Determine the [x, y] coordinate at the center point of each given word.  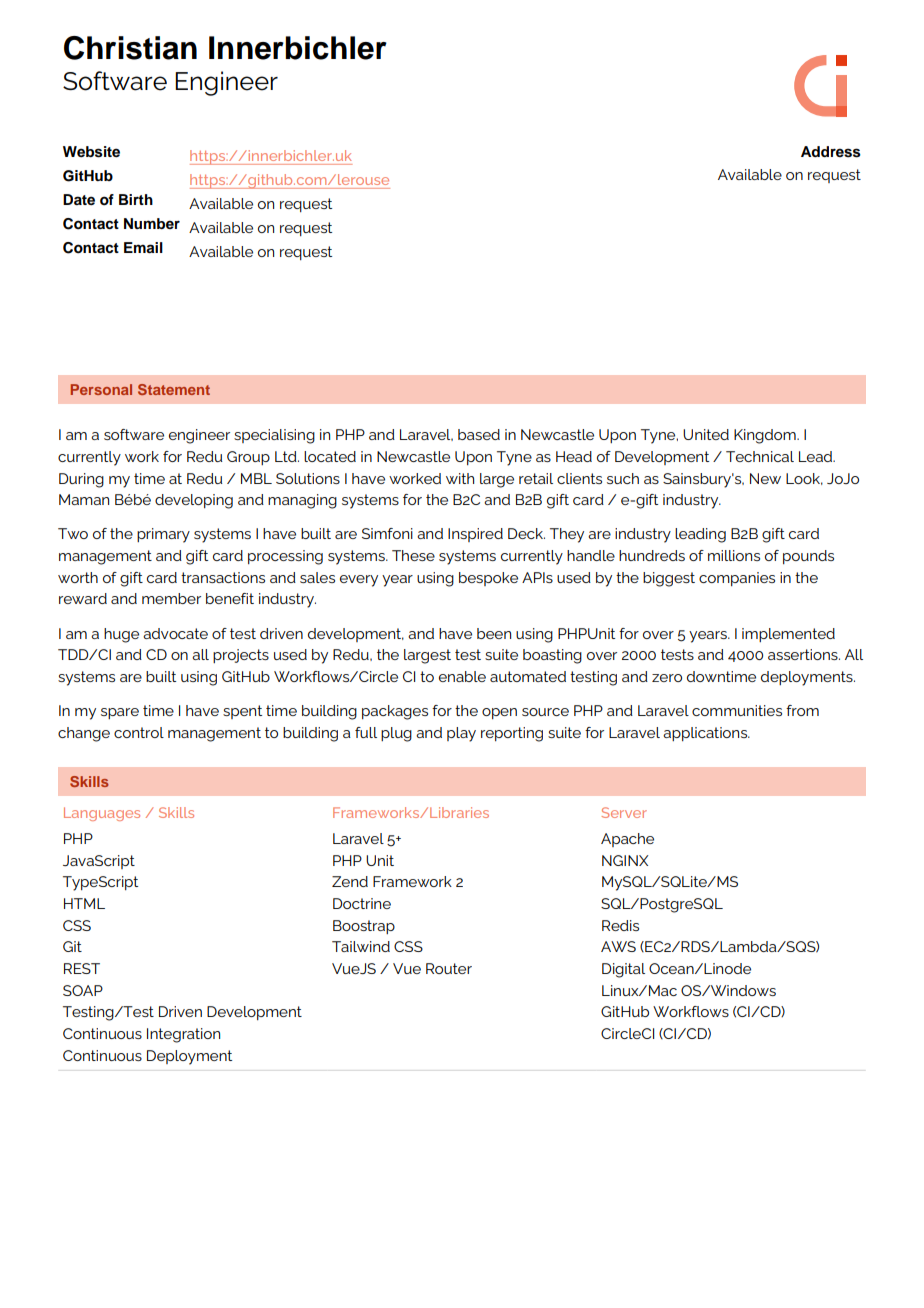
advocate [175, 633]
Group [248, 458]
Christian [130, 48]
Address [831, 152]
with [460, 478]
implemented [788, 635]
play [461, 734]
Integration [183, 1035]
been [494, 633]
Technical [760, 456]
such [623, 478]
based [479, 434]
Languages [102, 814]
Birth [136, 199]
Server [624, 812]
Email [143, 247]
